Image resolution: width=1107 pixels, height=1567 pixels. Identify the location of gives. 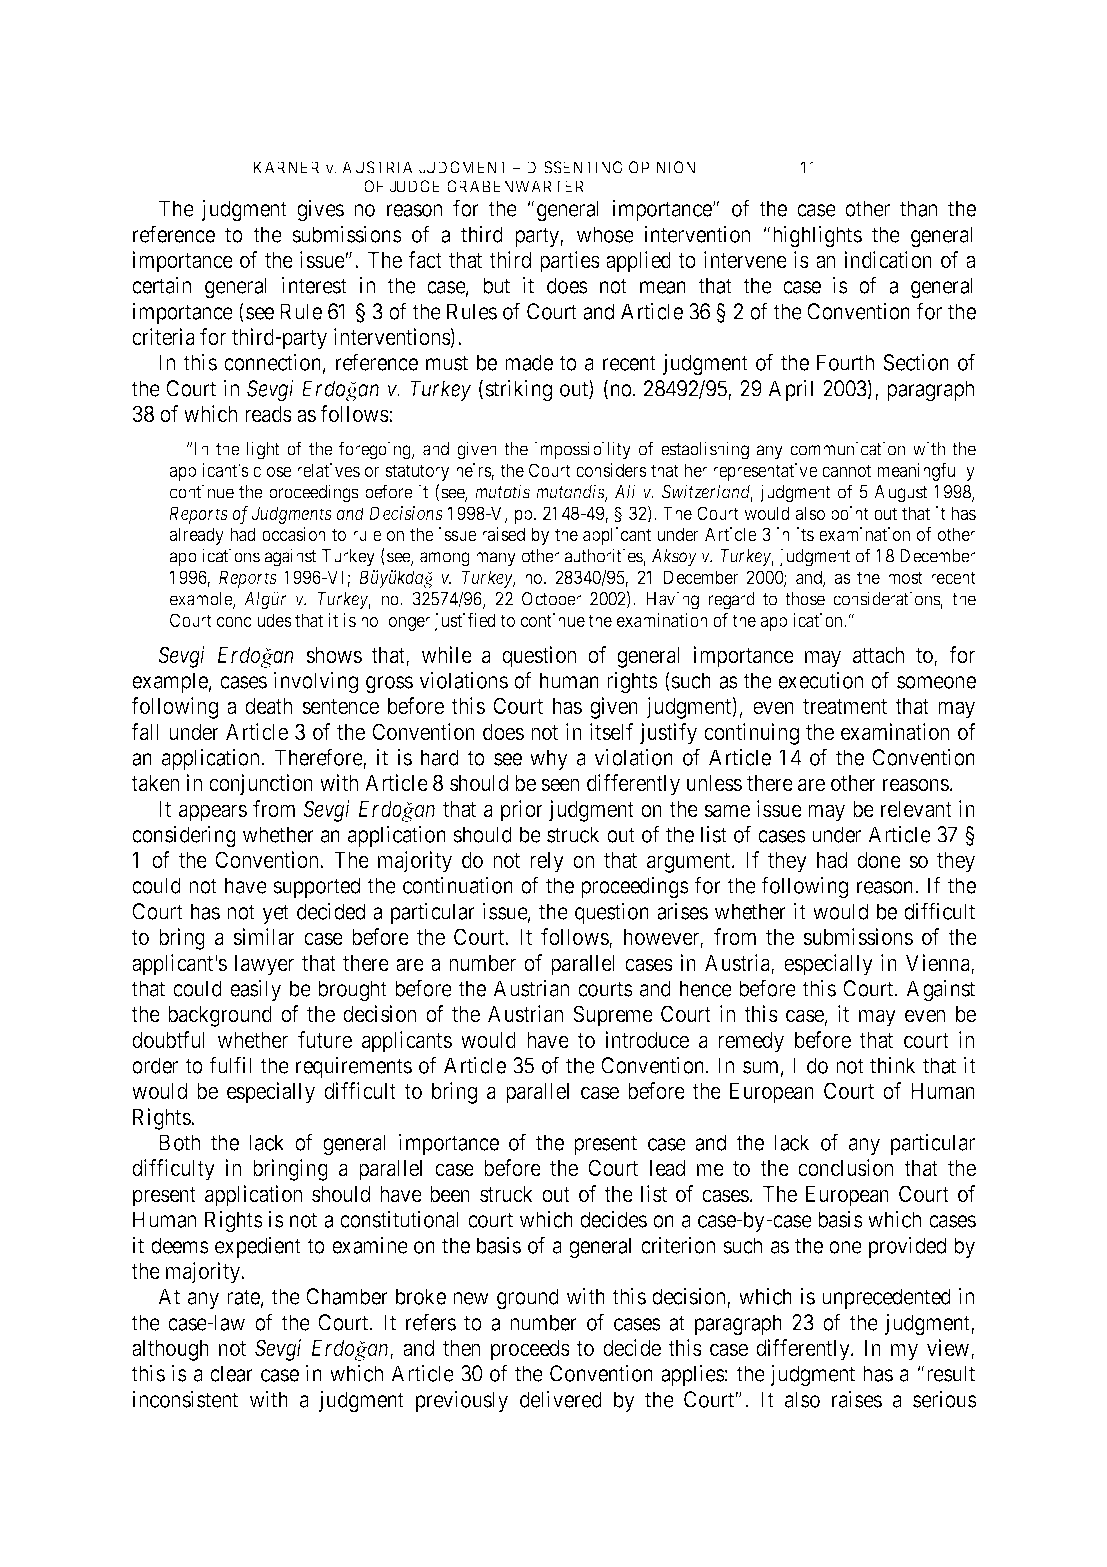
(320, 210).
